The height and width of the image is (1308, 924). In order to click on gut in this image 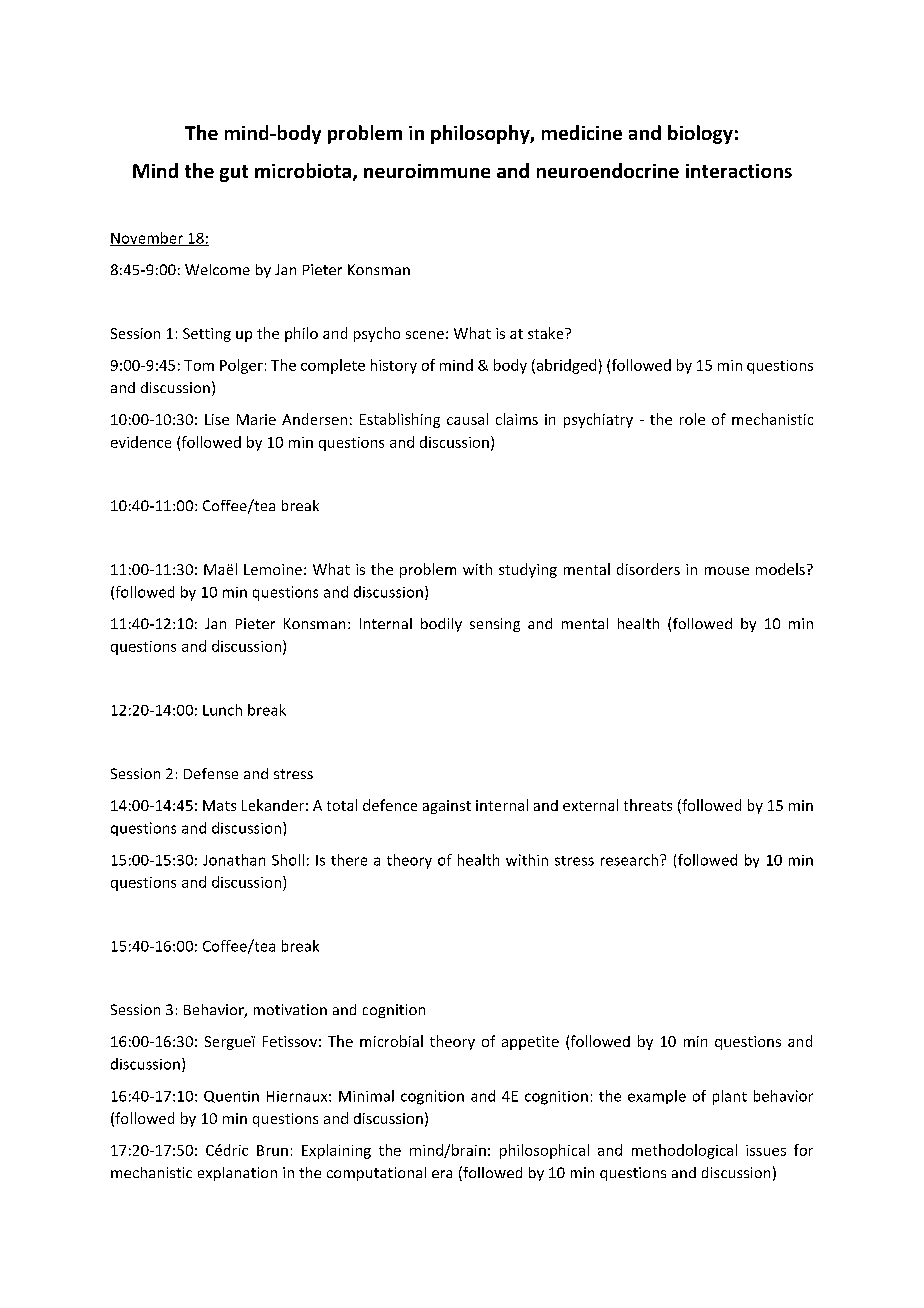, I will do `click(234, 173)`.
